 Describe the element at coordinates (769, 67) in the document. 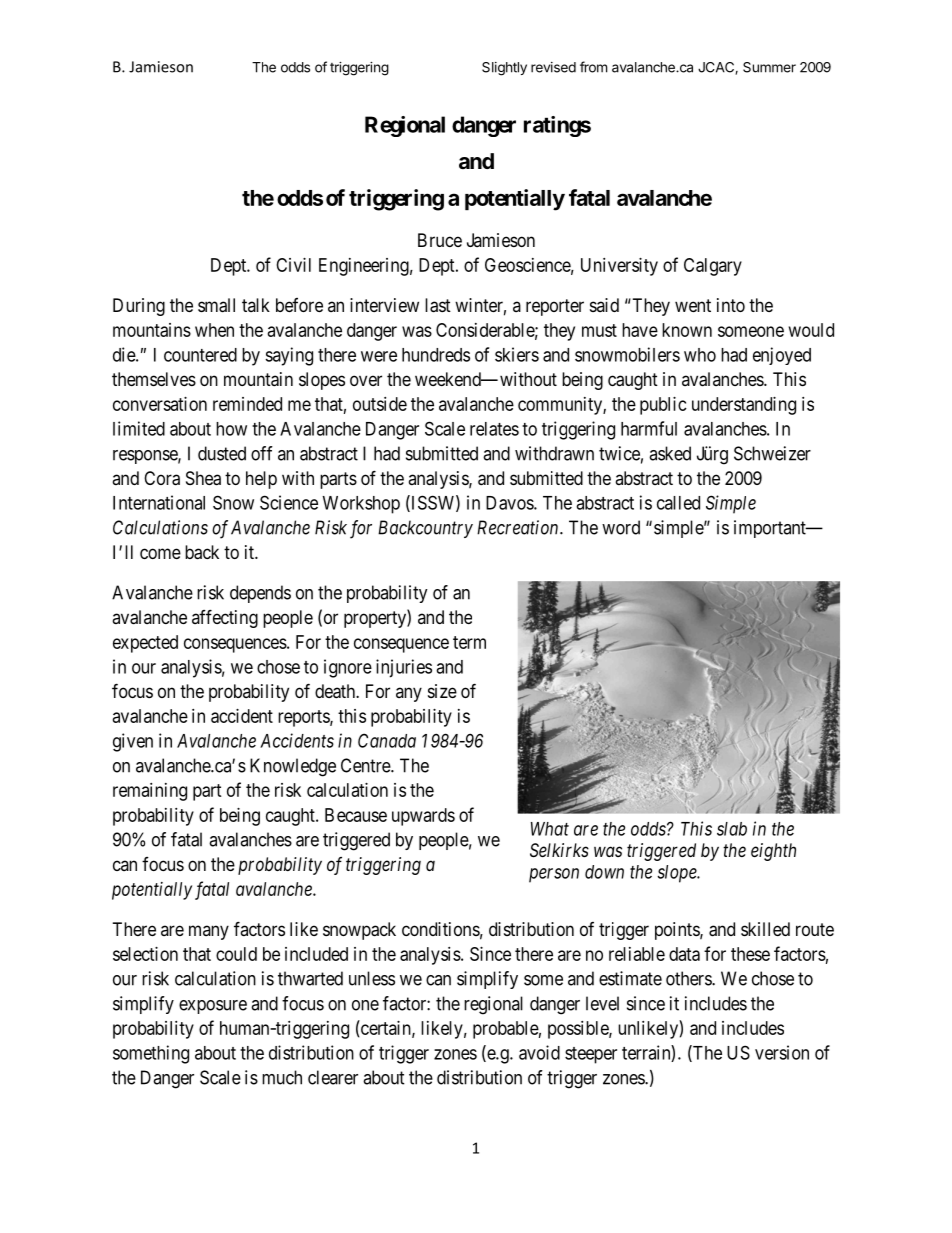

I see `Summer` at that location.
